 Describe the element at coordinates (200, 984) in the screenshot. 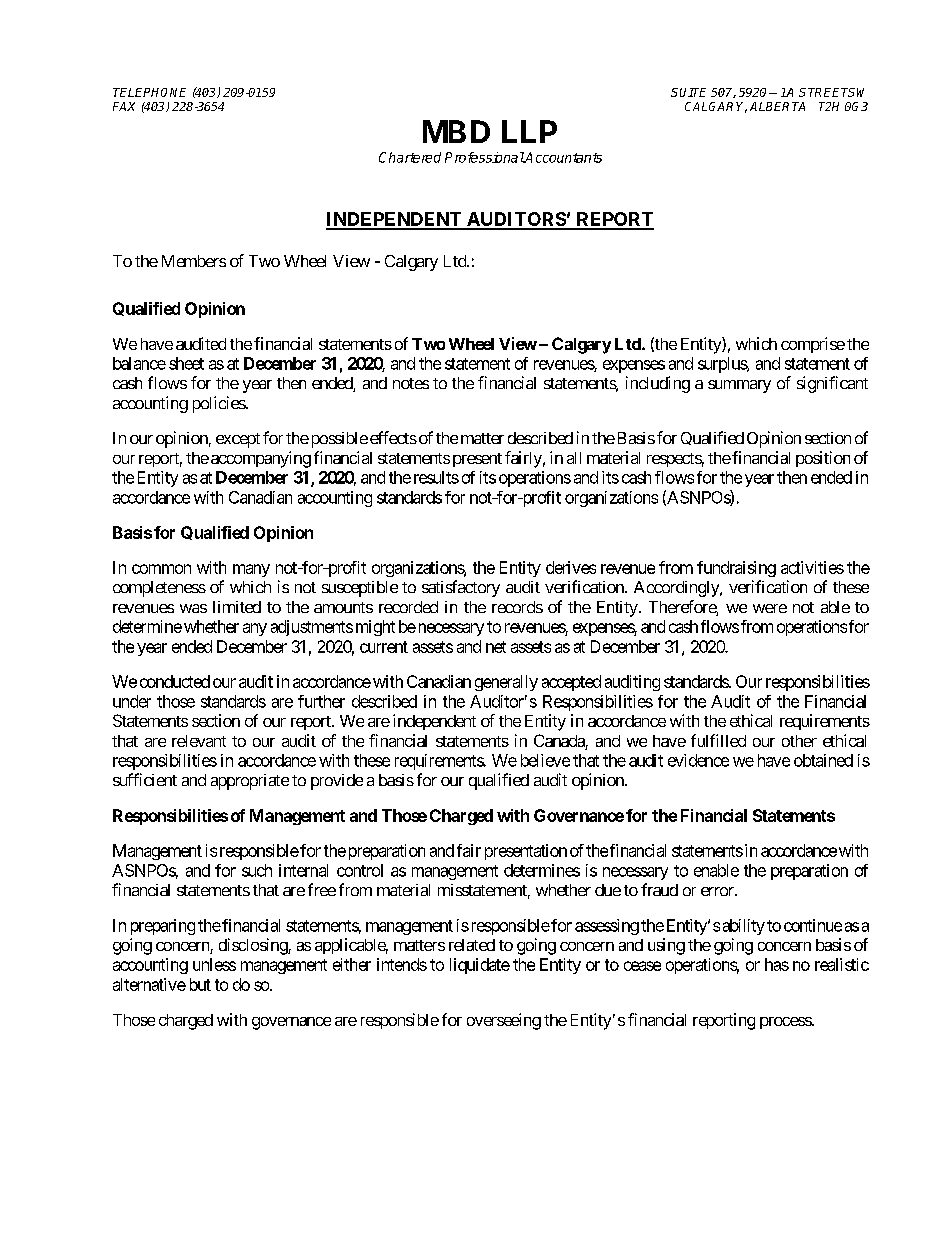

I see `but` at that location.
